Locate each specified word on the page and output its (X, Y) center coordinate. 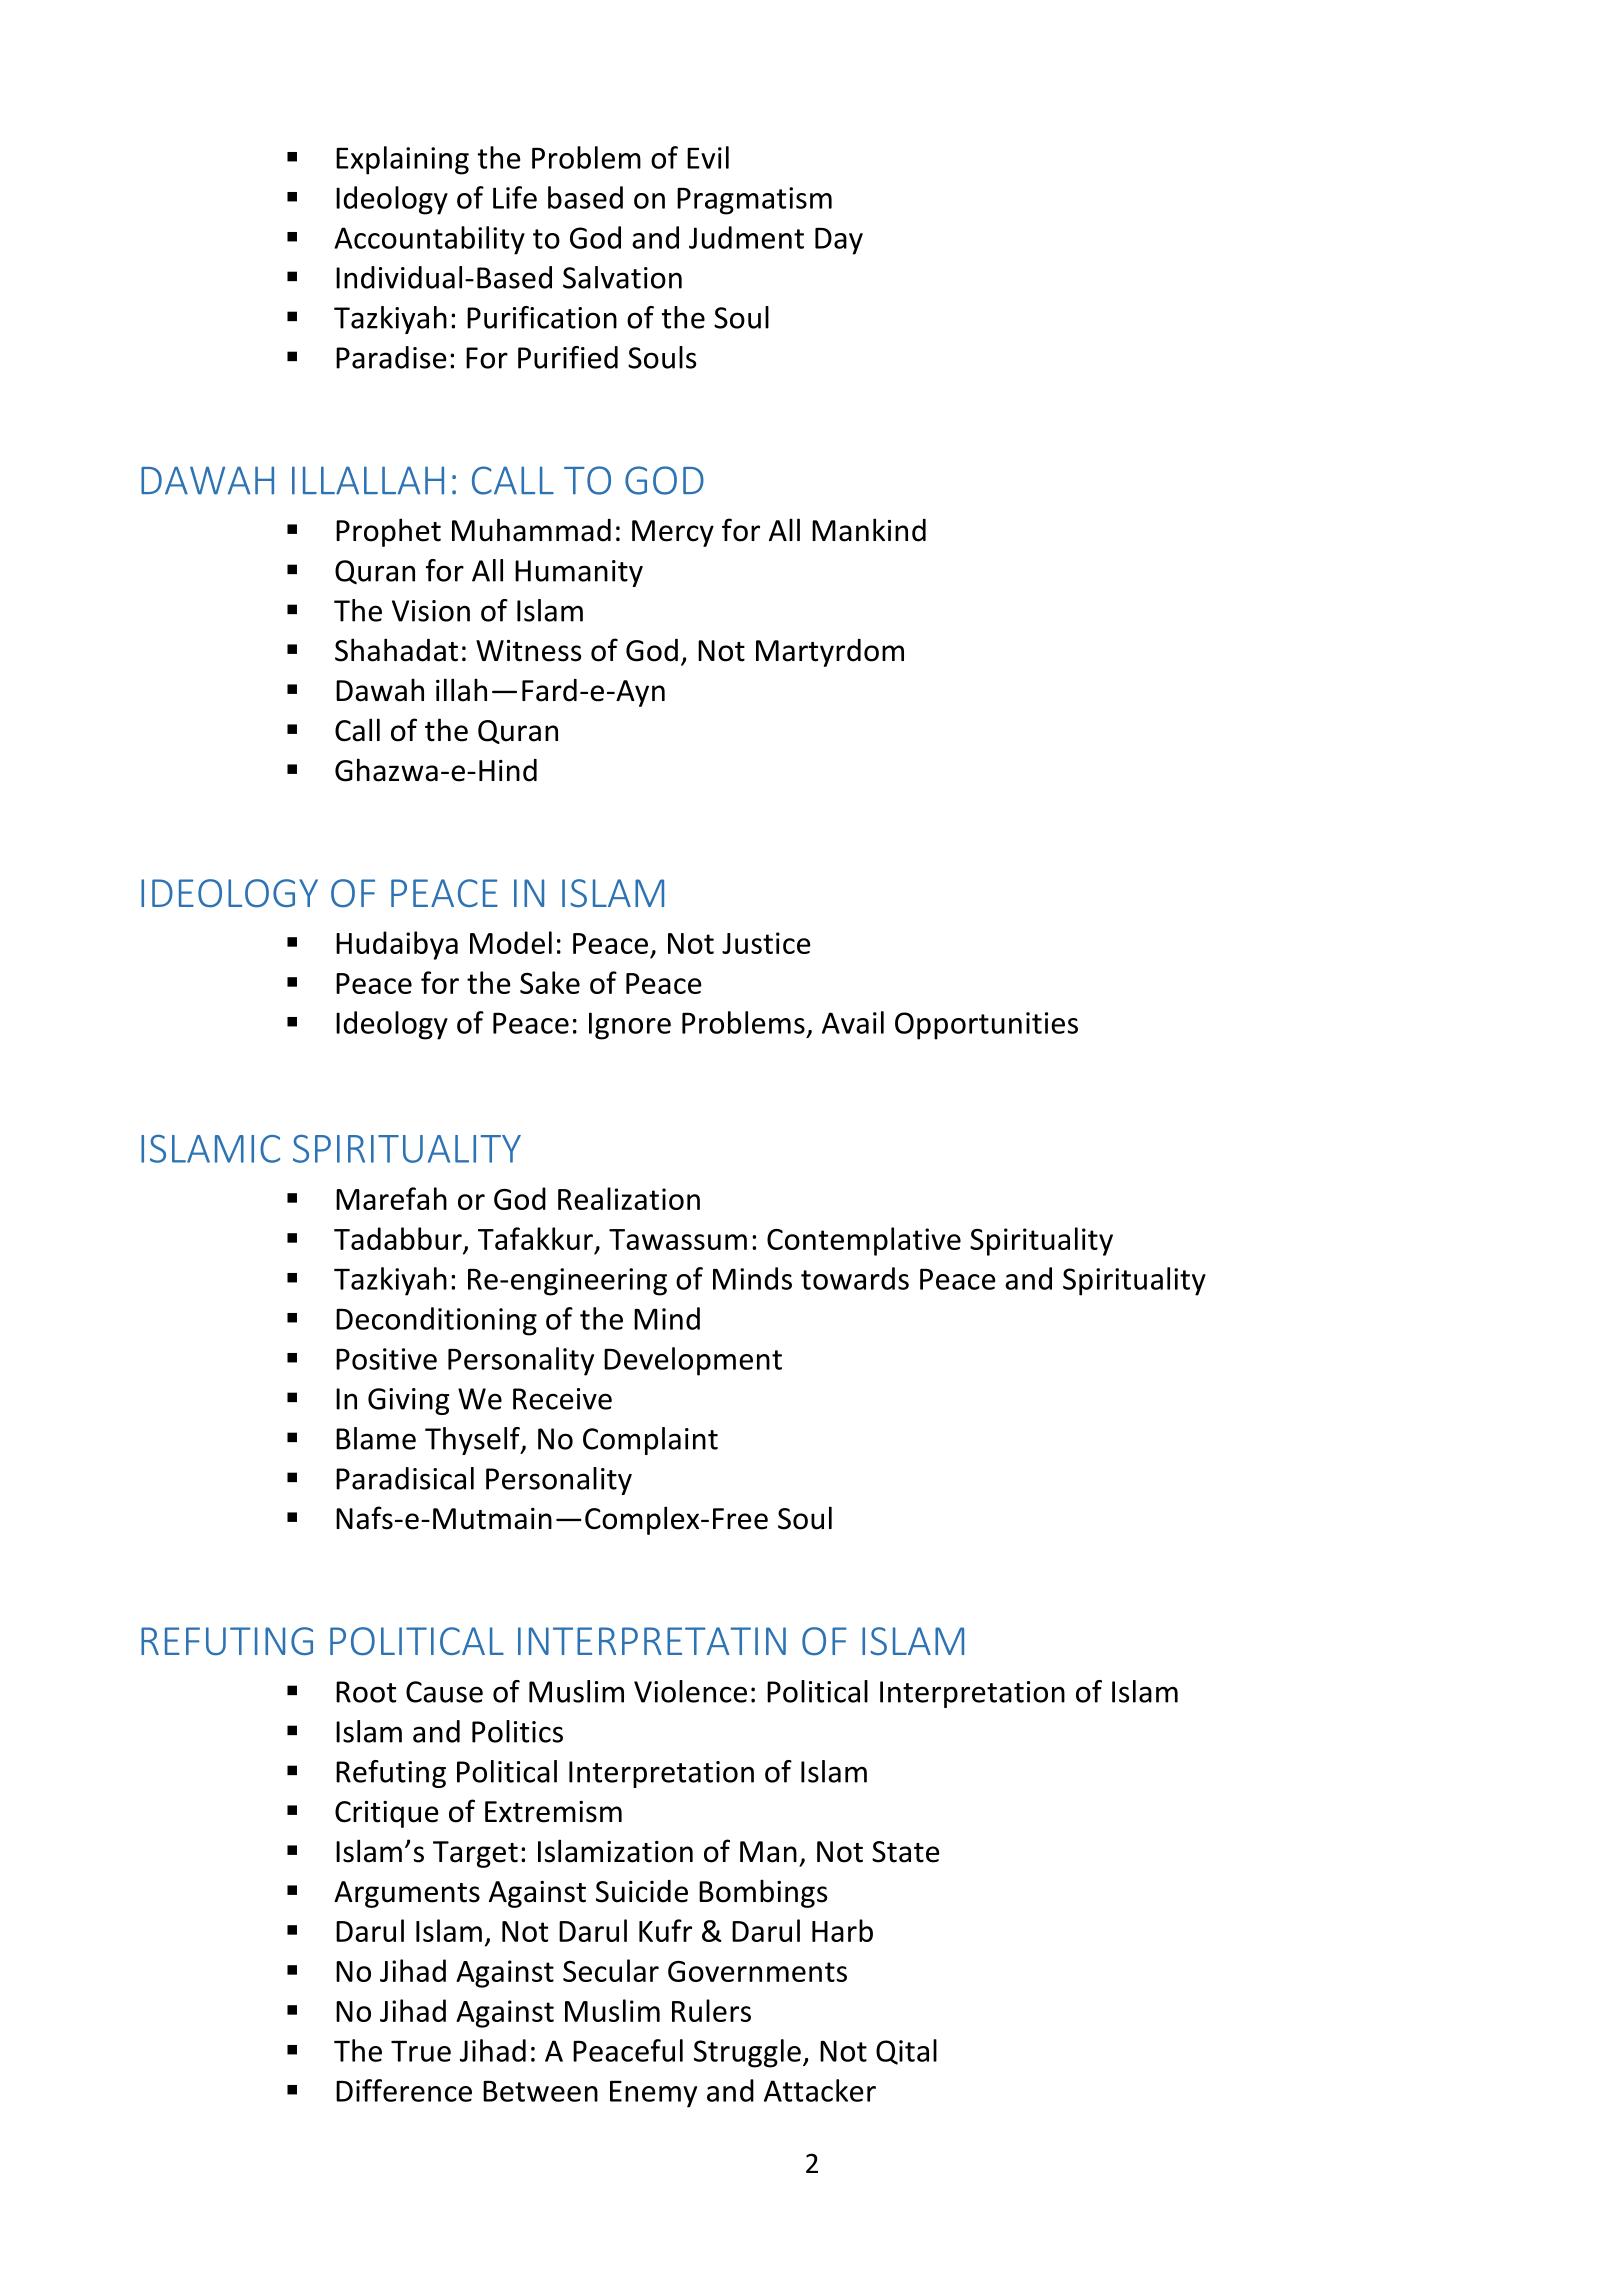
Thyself (473, 1441)
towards (855, 1278)
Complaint (650, 1441)
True (421, 2051)
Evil (708, 157)
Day (839, 241)
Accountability (429, 240)
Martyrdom (830, 653)
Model (511, 942)
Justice (766, 943)
